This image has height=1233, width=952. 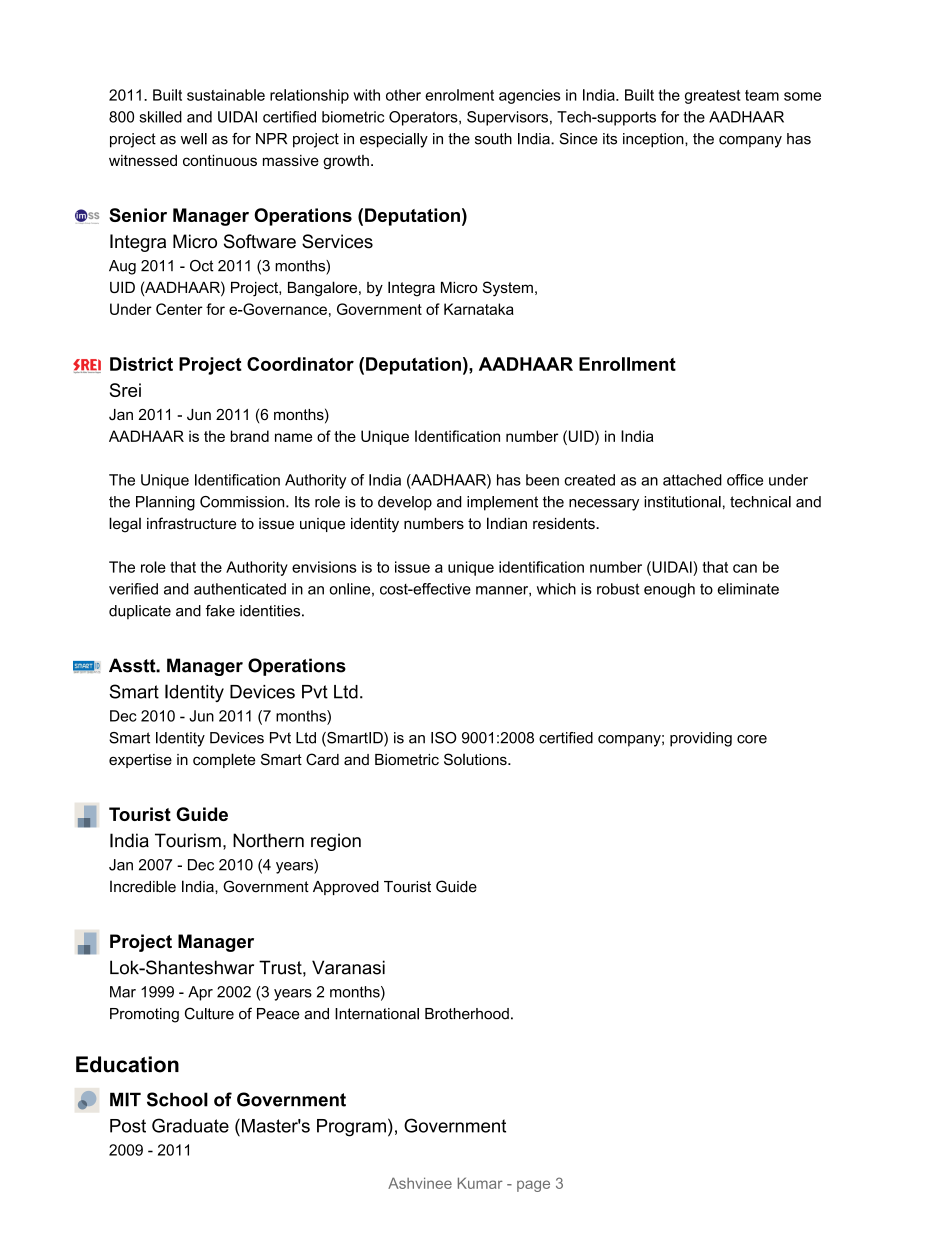 What do you see at coordinates (748, 589) in the image?
I see `eliminate` at bounding box center [748, 589].
